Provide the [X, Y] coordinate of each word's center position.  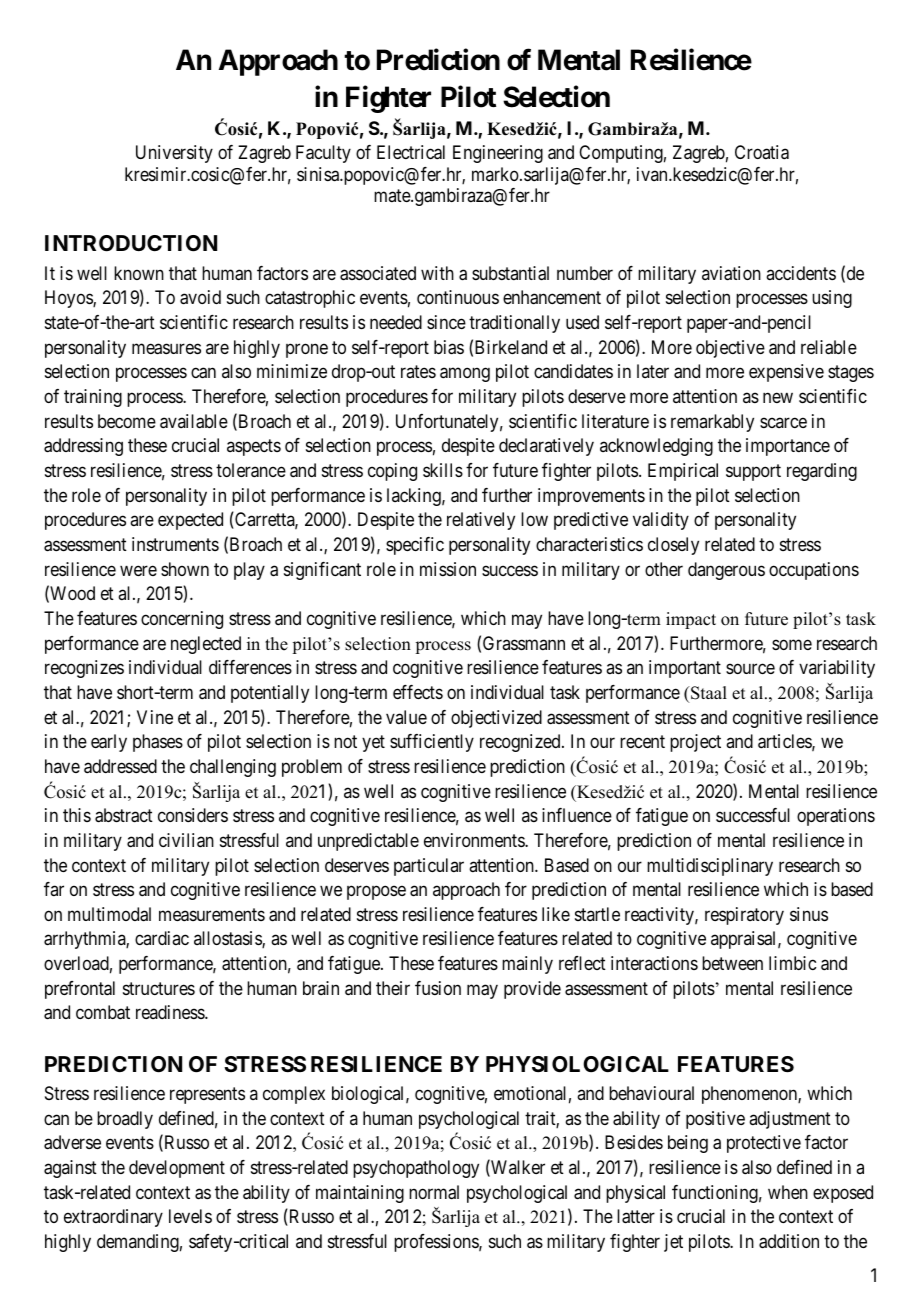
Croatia [762, 152]
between [732, 963]
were [138, 570]
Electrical [411, 152]
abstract [124, 815]
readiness [171, 1012]
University [174, 154]
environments [475, 840]
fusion [438, 988]
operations [836, 817]
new [778, 397]
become [127, 421]
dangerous [726, 571]
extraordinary [113, 1218]
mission [448, 569]
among [465, 375]
